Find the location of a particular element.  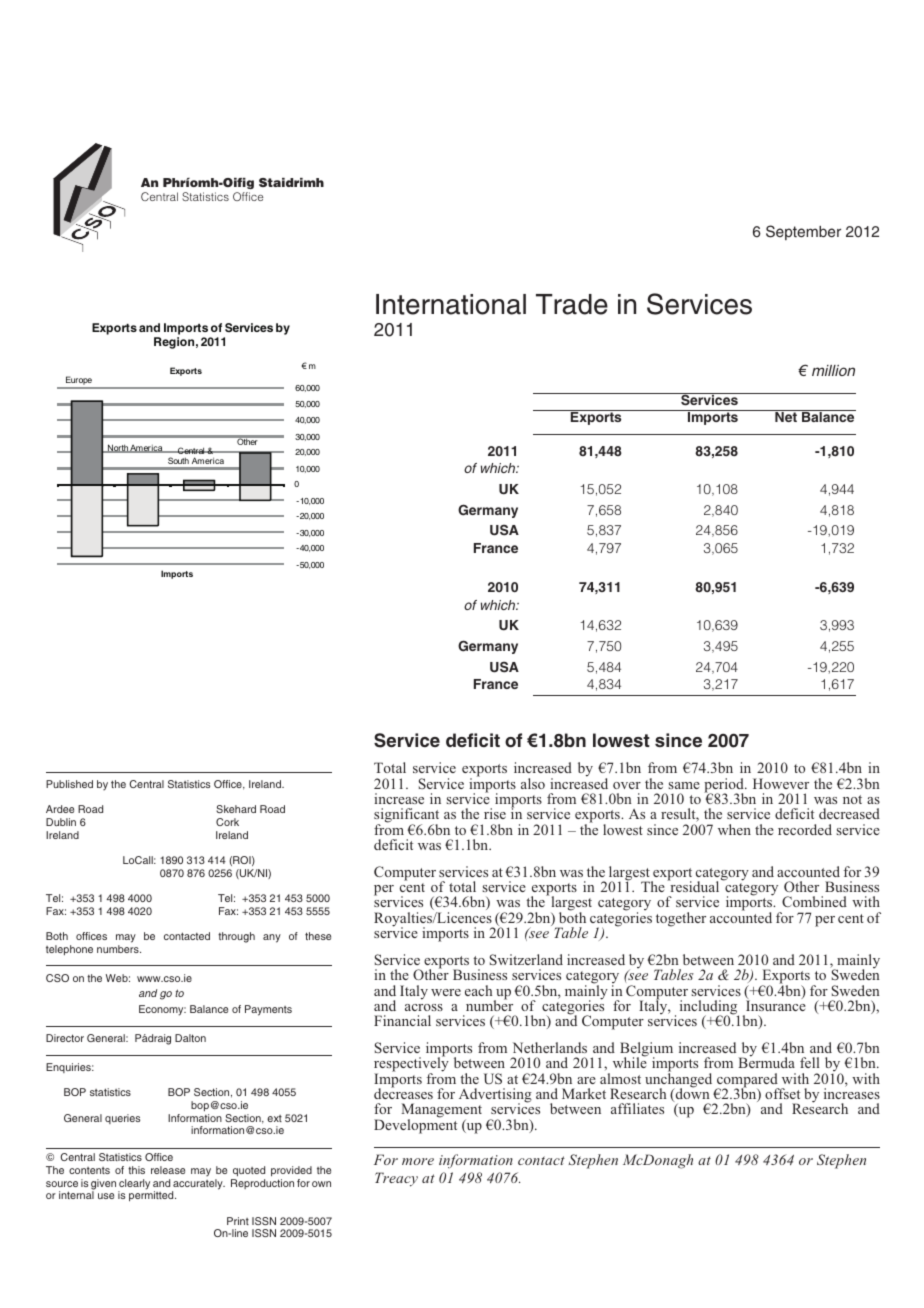

permitted is located at coordinates (152, 1195).
